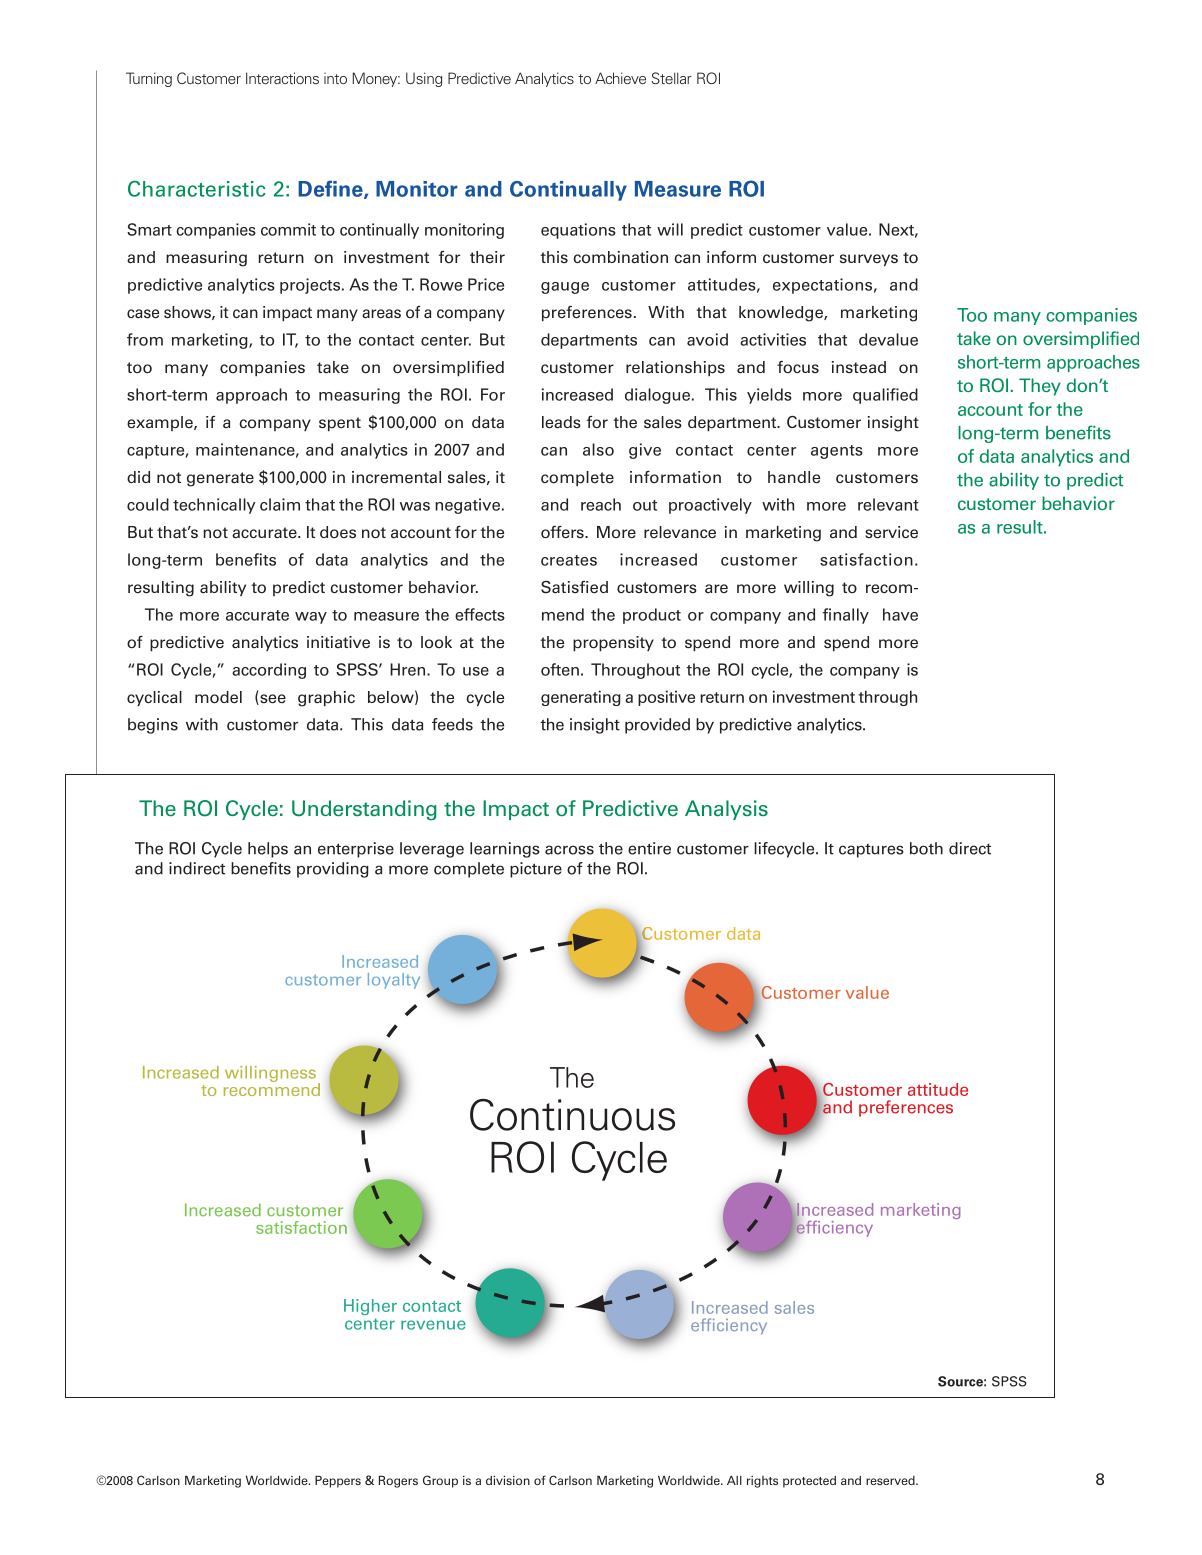  What do you see at coordinates (572, 1115) in the screenshot?
I see `Continuous` at bounding box center [572, 1115].
